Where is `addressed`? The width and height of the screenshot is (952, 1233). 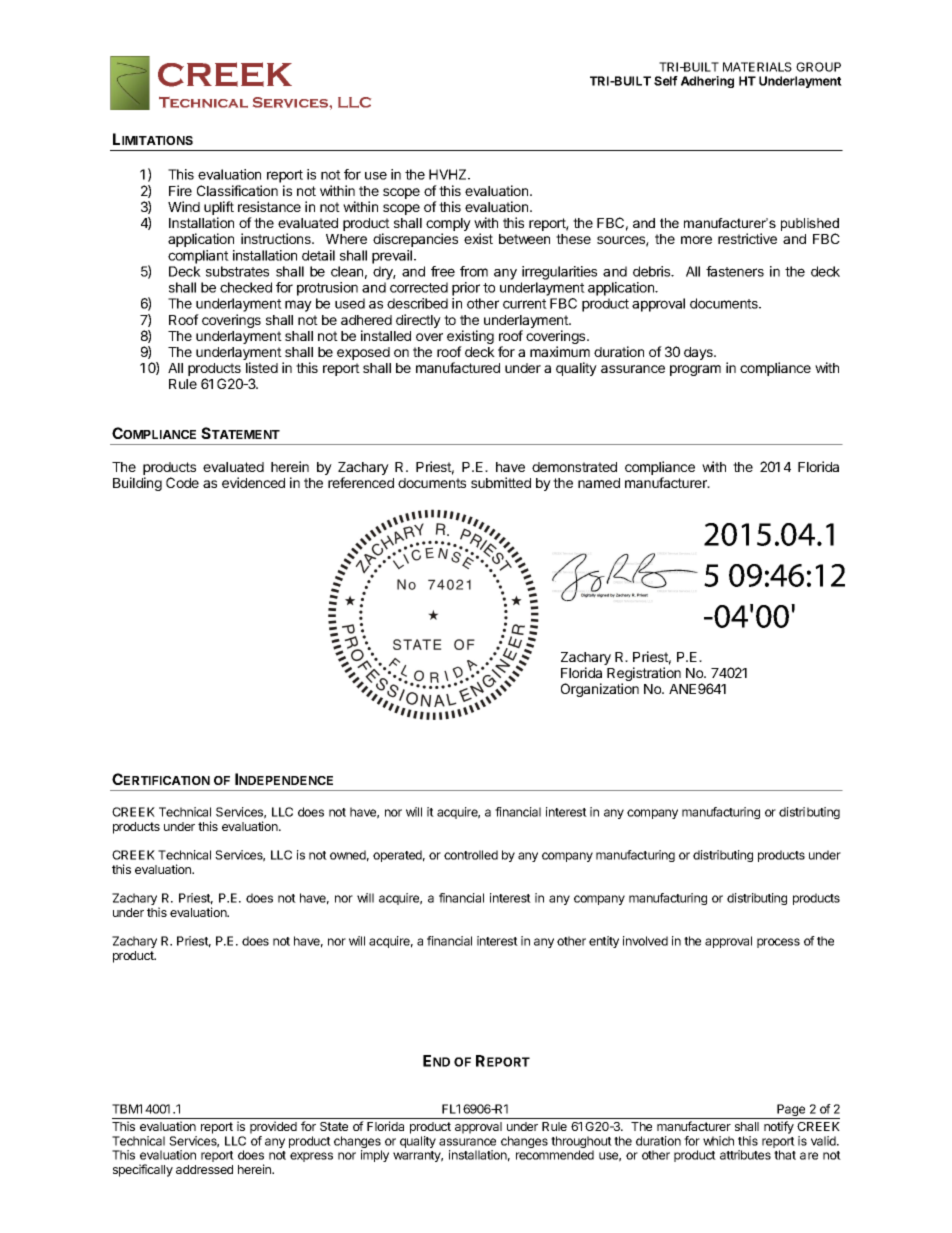
addressed is located at coordinates (204, 1169).
